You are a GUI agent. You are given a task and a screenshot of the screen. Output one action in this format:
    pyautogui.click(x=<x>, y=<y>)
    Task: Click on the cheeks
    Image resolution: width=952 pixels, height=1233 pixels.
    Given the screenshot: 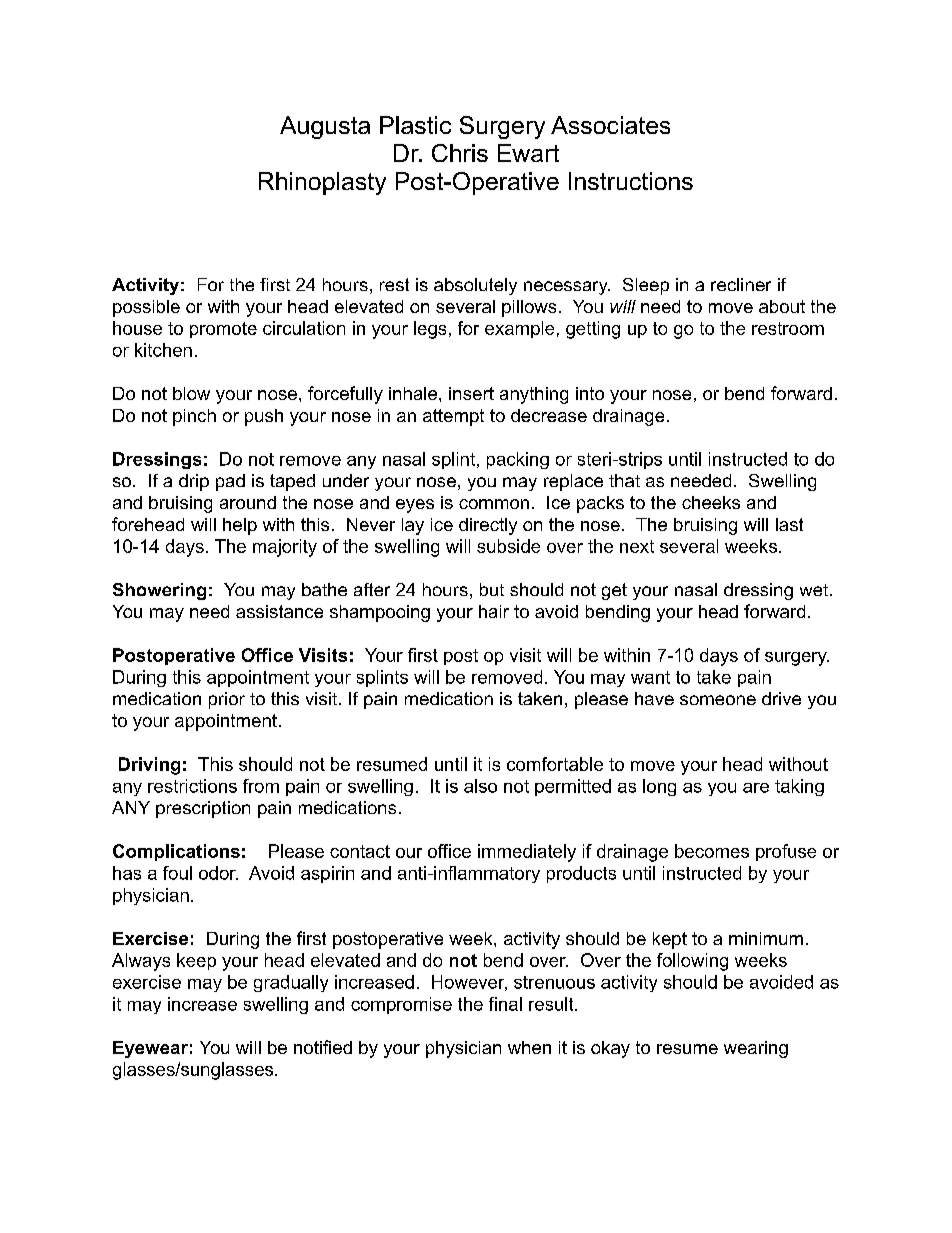 What is the action you would take?
    pyautogui.click(x=711, y=502)
